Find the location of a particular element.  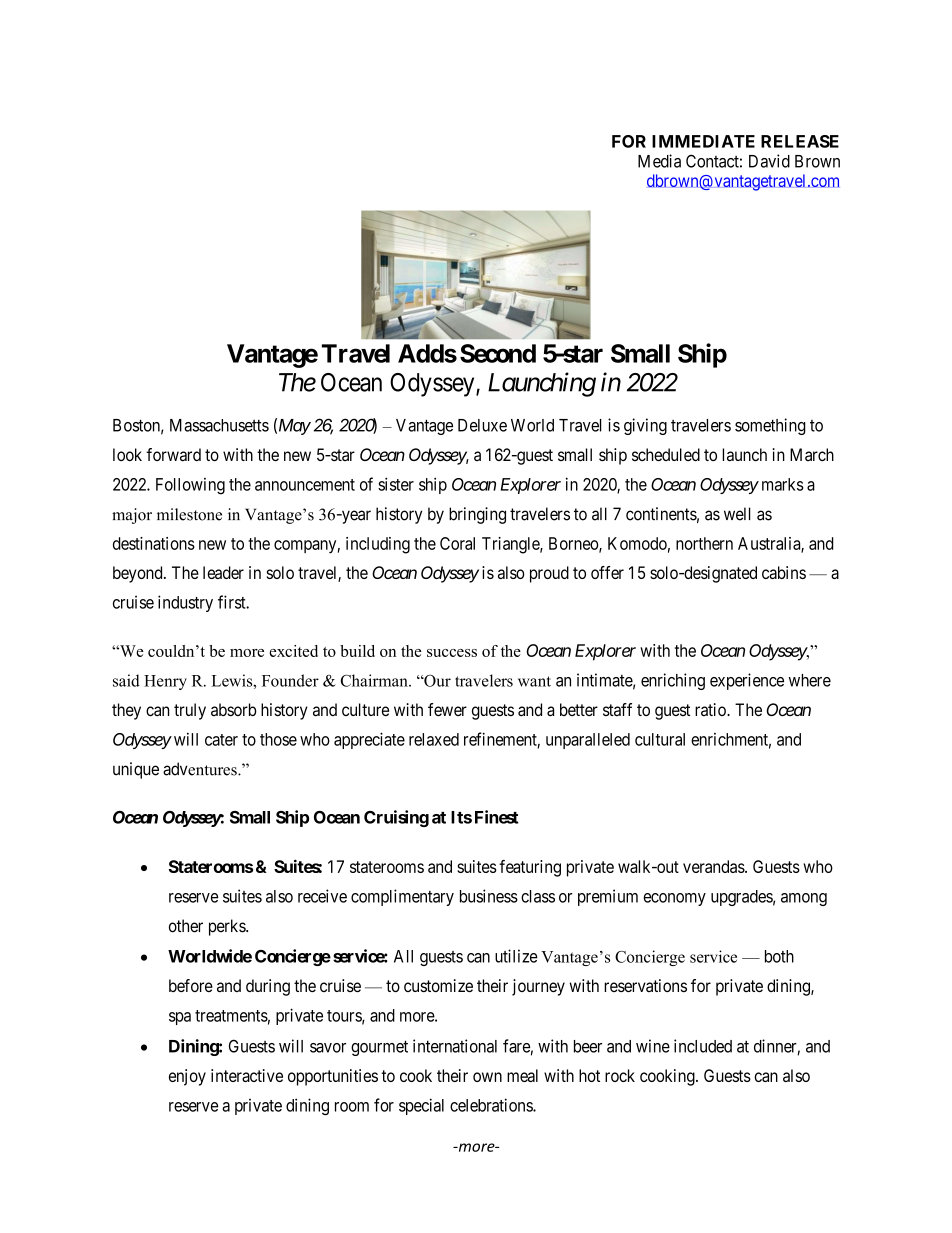

enjoy is located at coordinates (187, 1077).
